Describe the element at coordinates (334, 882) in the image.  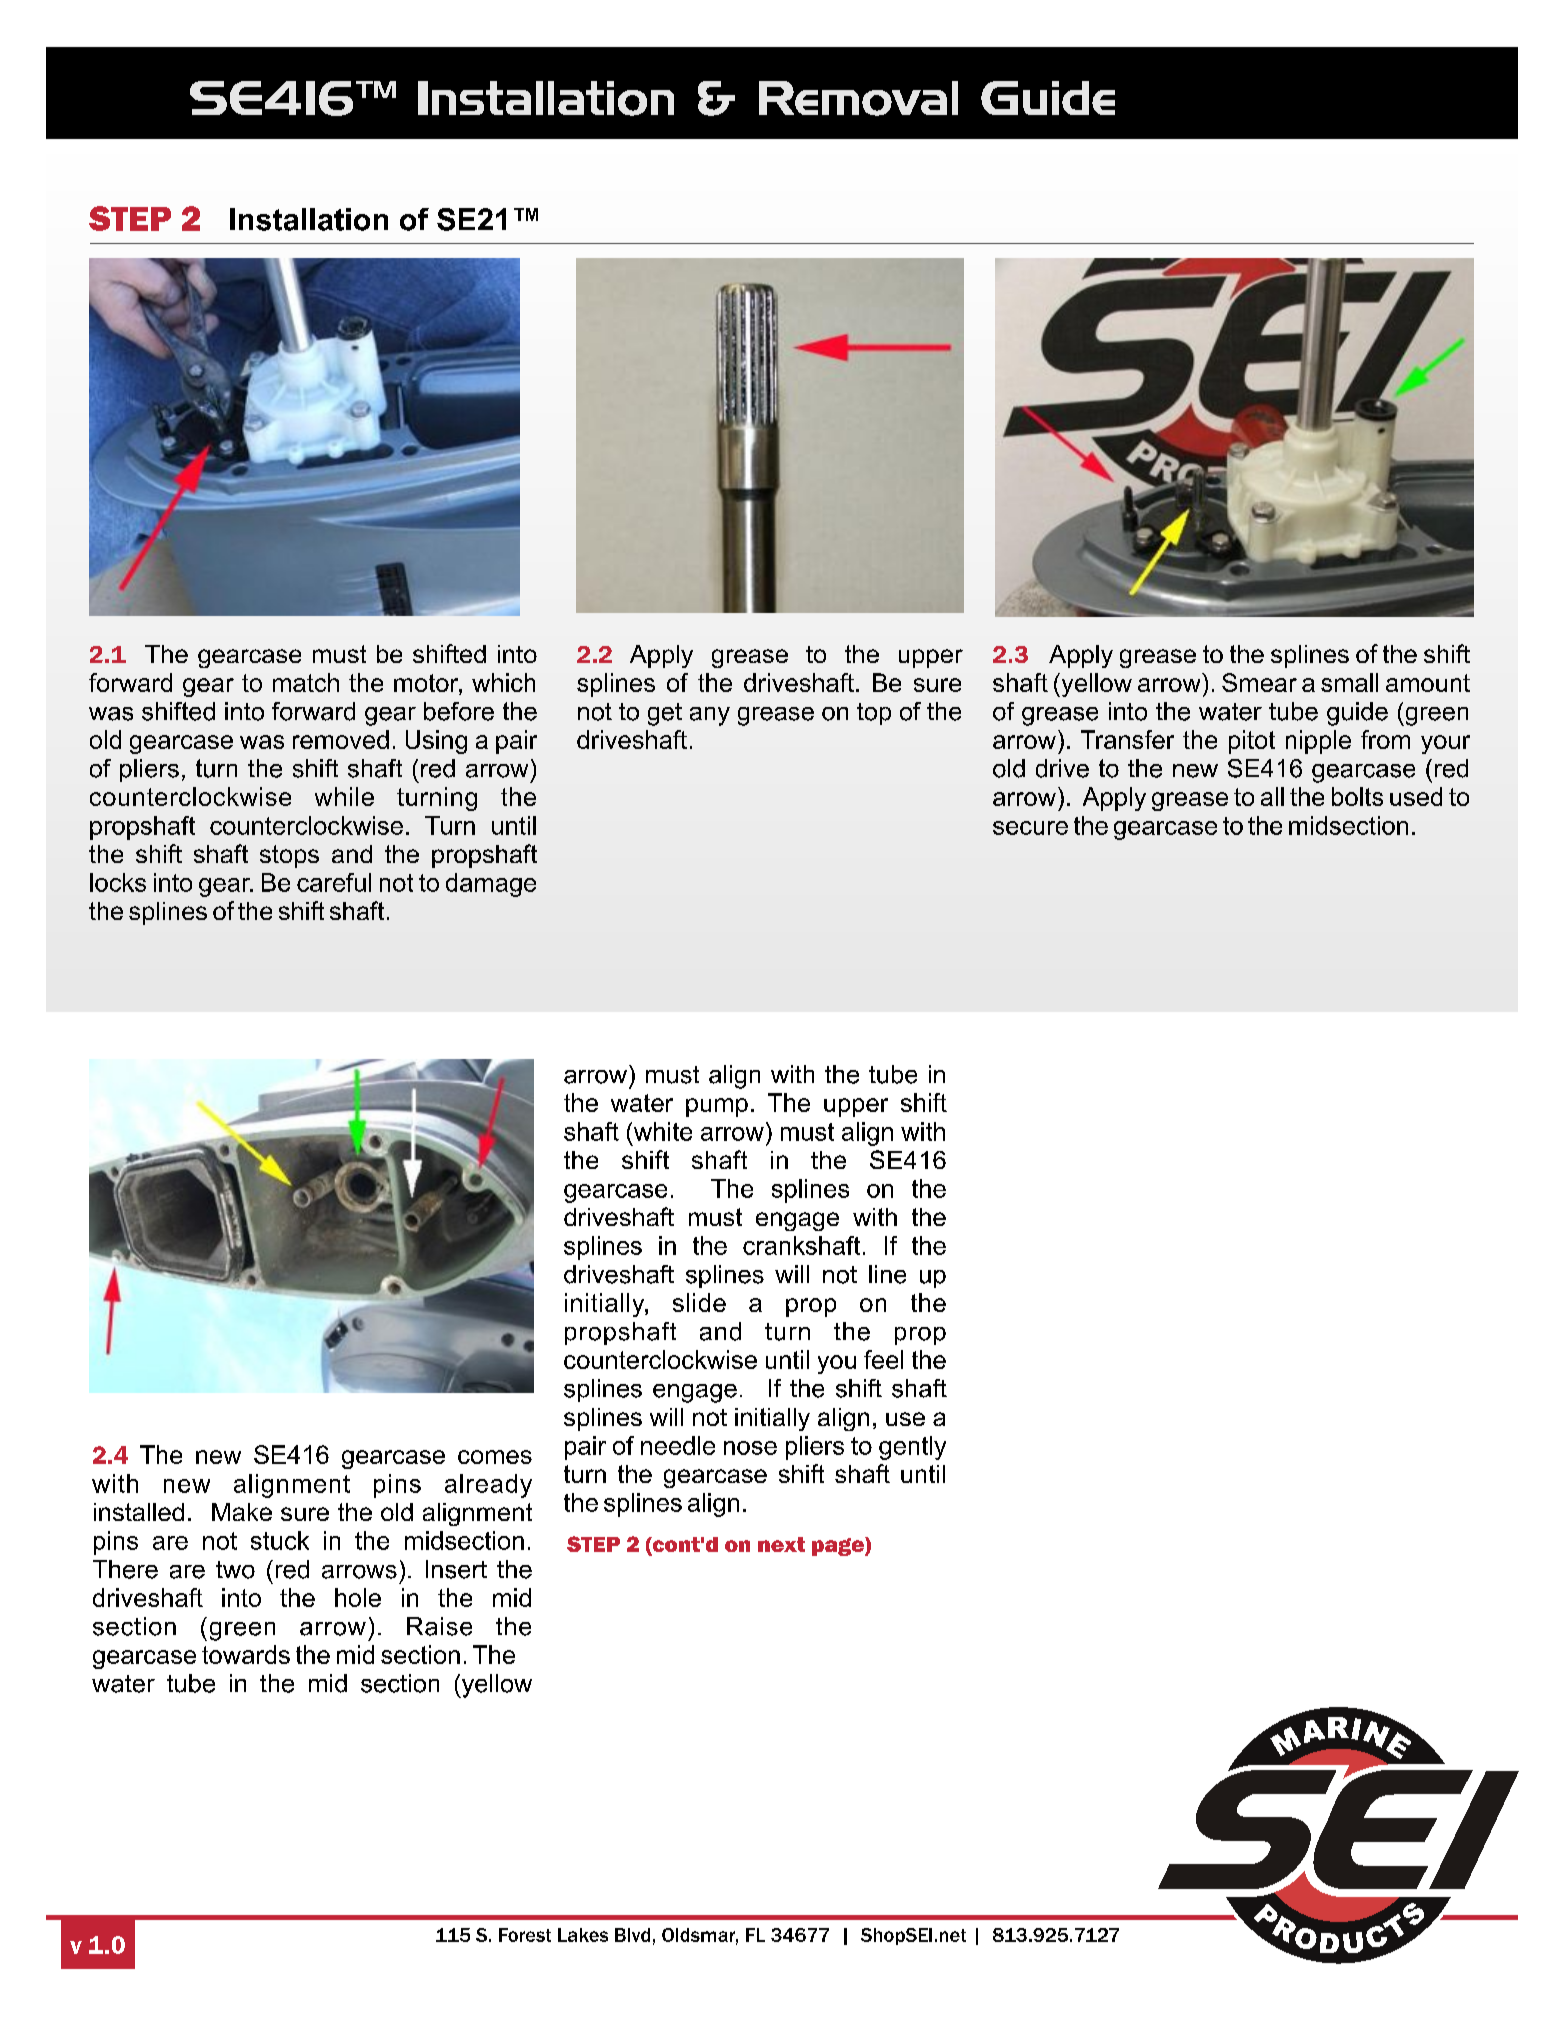
I see `careful` at that location.
